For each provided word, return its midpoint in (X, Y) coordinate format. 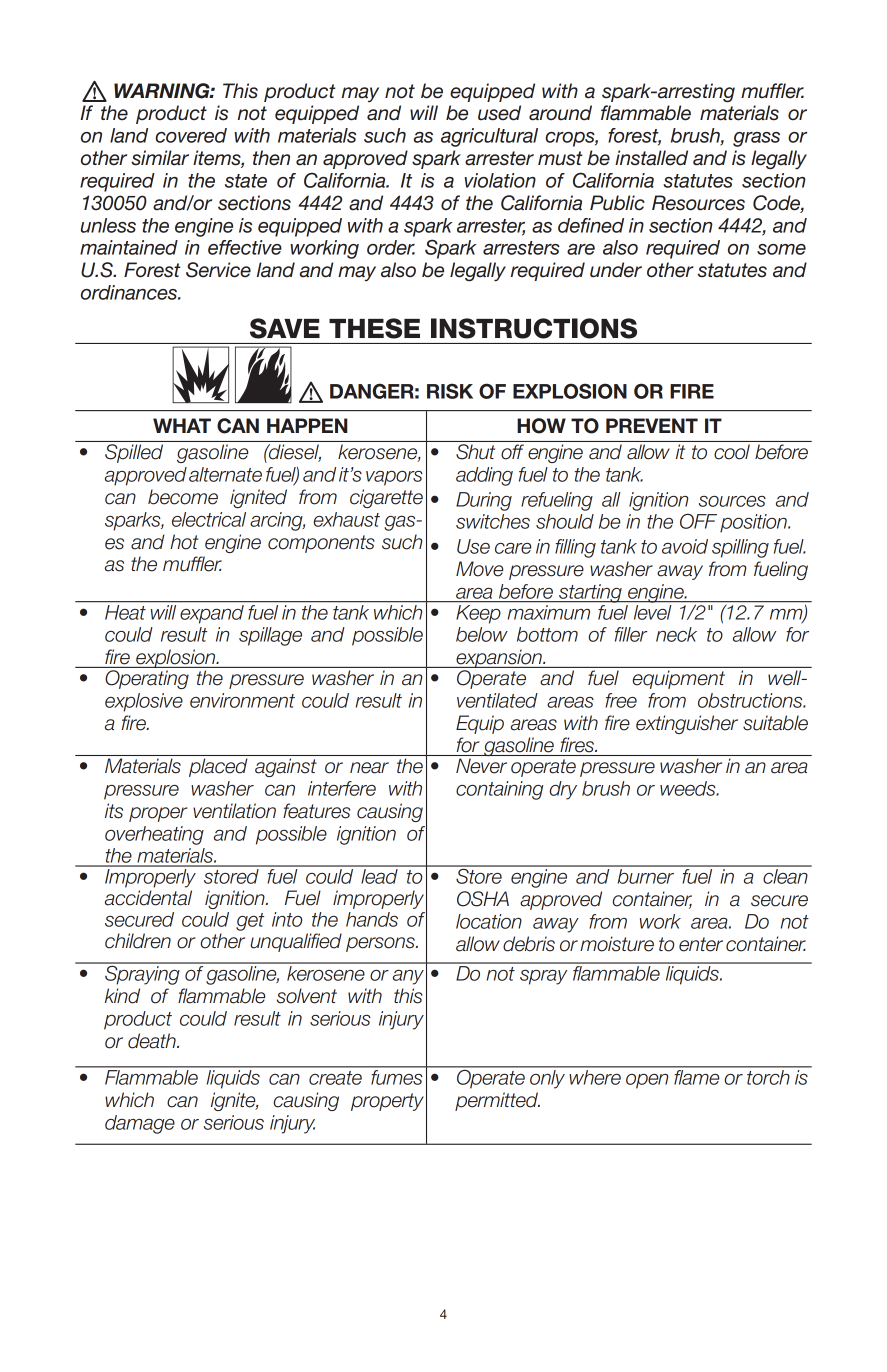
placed (218, 767)
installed (651, 158)
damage (140, 1124)
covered (191, 135)
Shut (475, 452)
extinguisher (687, 724)
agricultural (489, 137)
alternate (225, 474)
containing (499, 790)
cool (732, 452)
